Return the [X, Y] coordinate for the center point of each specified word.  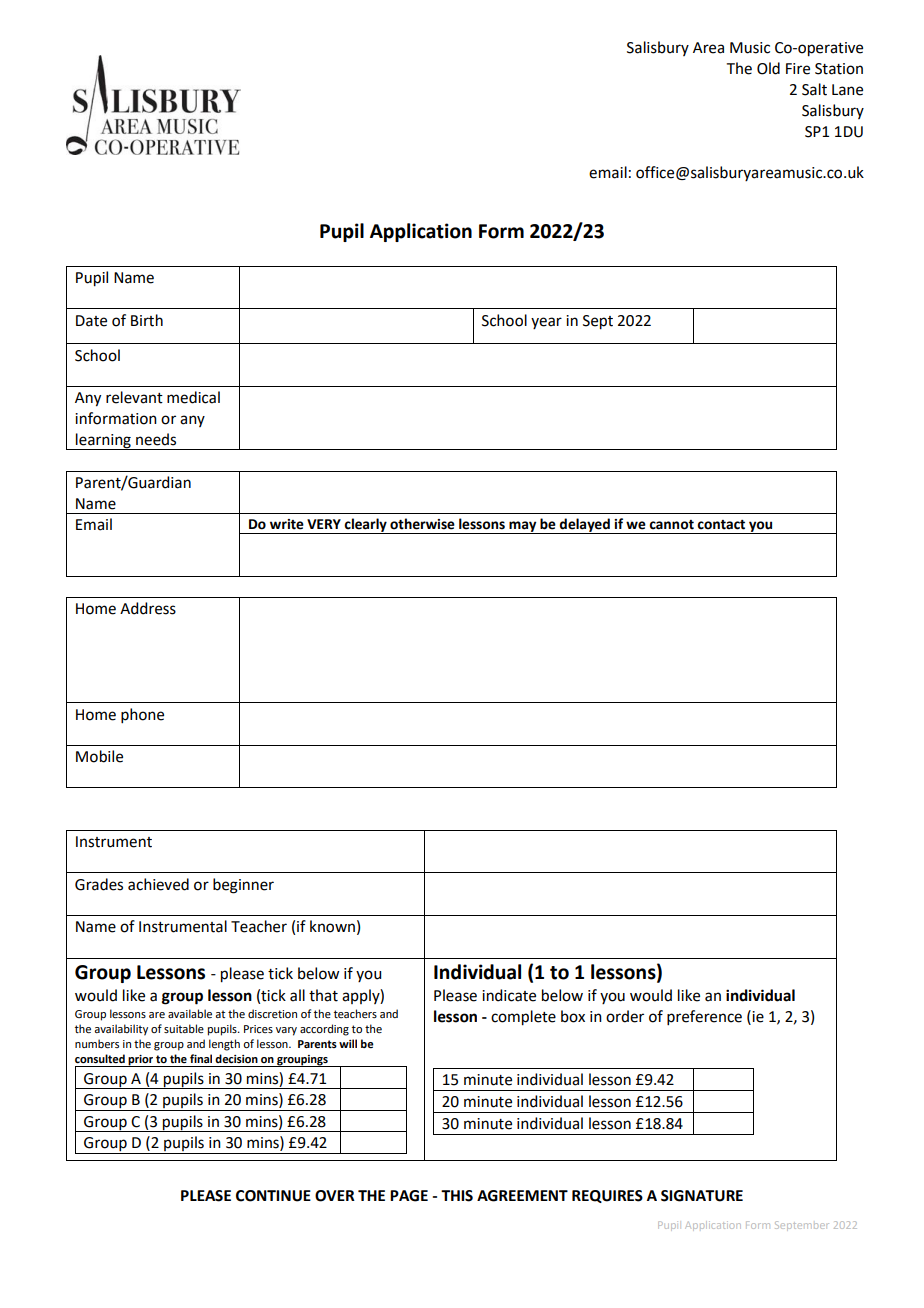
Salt [814, 89]
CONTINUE [273, 1196]
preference [704, 1017]
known [332, 926]
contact [721, 525]
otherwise [422, 524]
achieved [158, 884]
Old [768, 68]
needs [156, 439]
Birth [147, 320]
